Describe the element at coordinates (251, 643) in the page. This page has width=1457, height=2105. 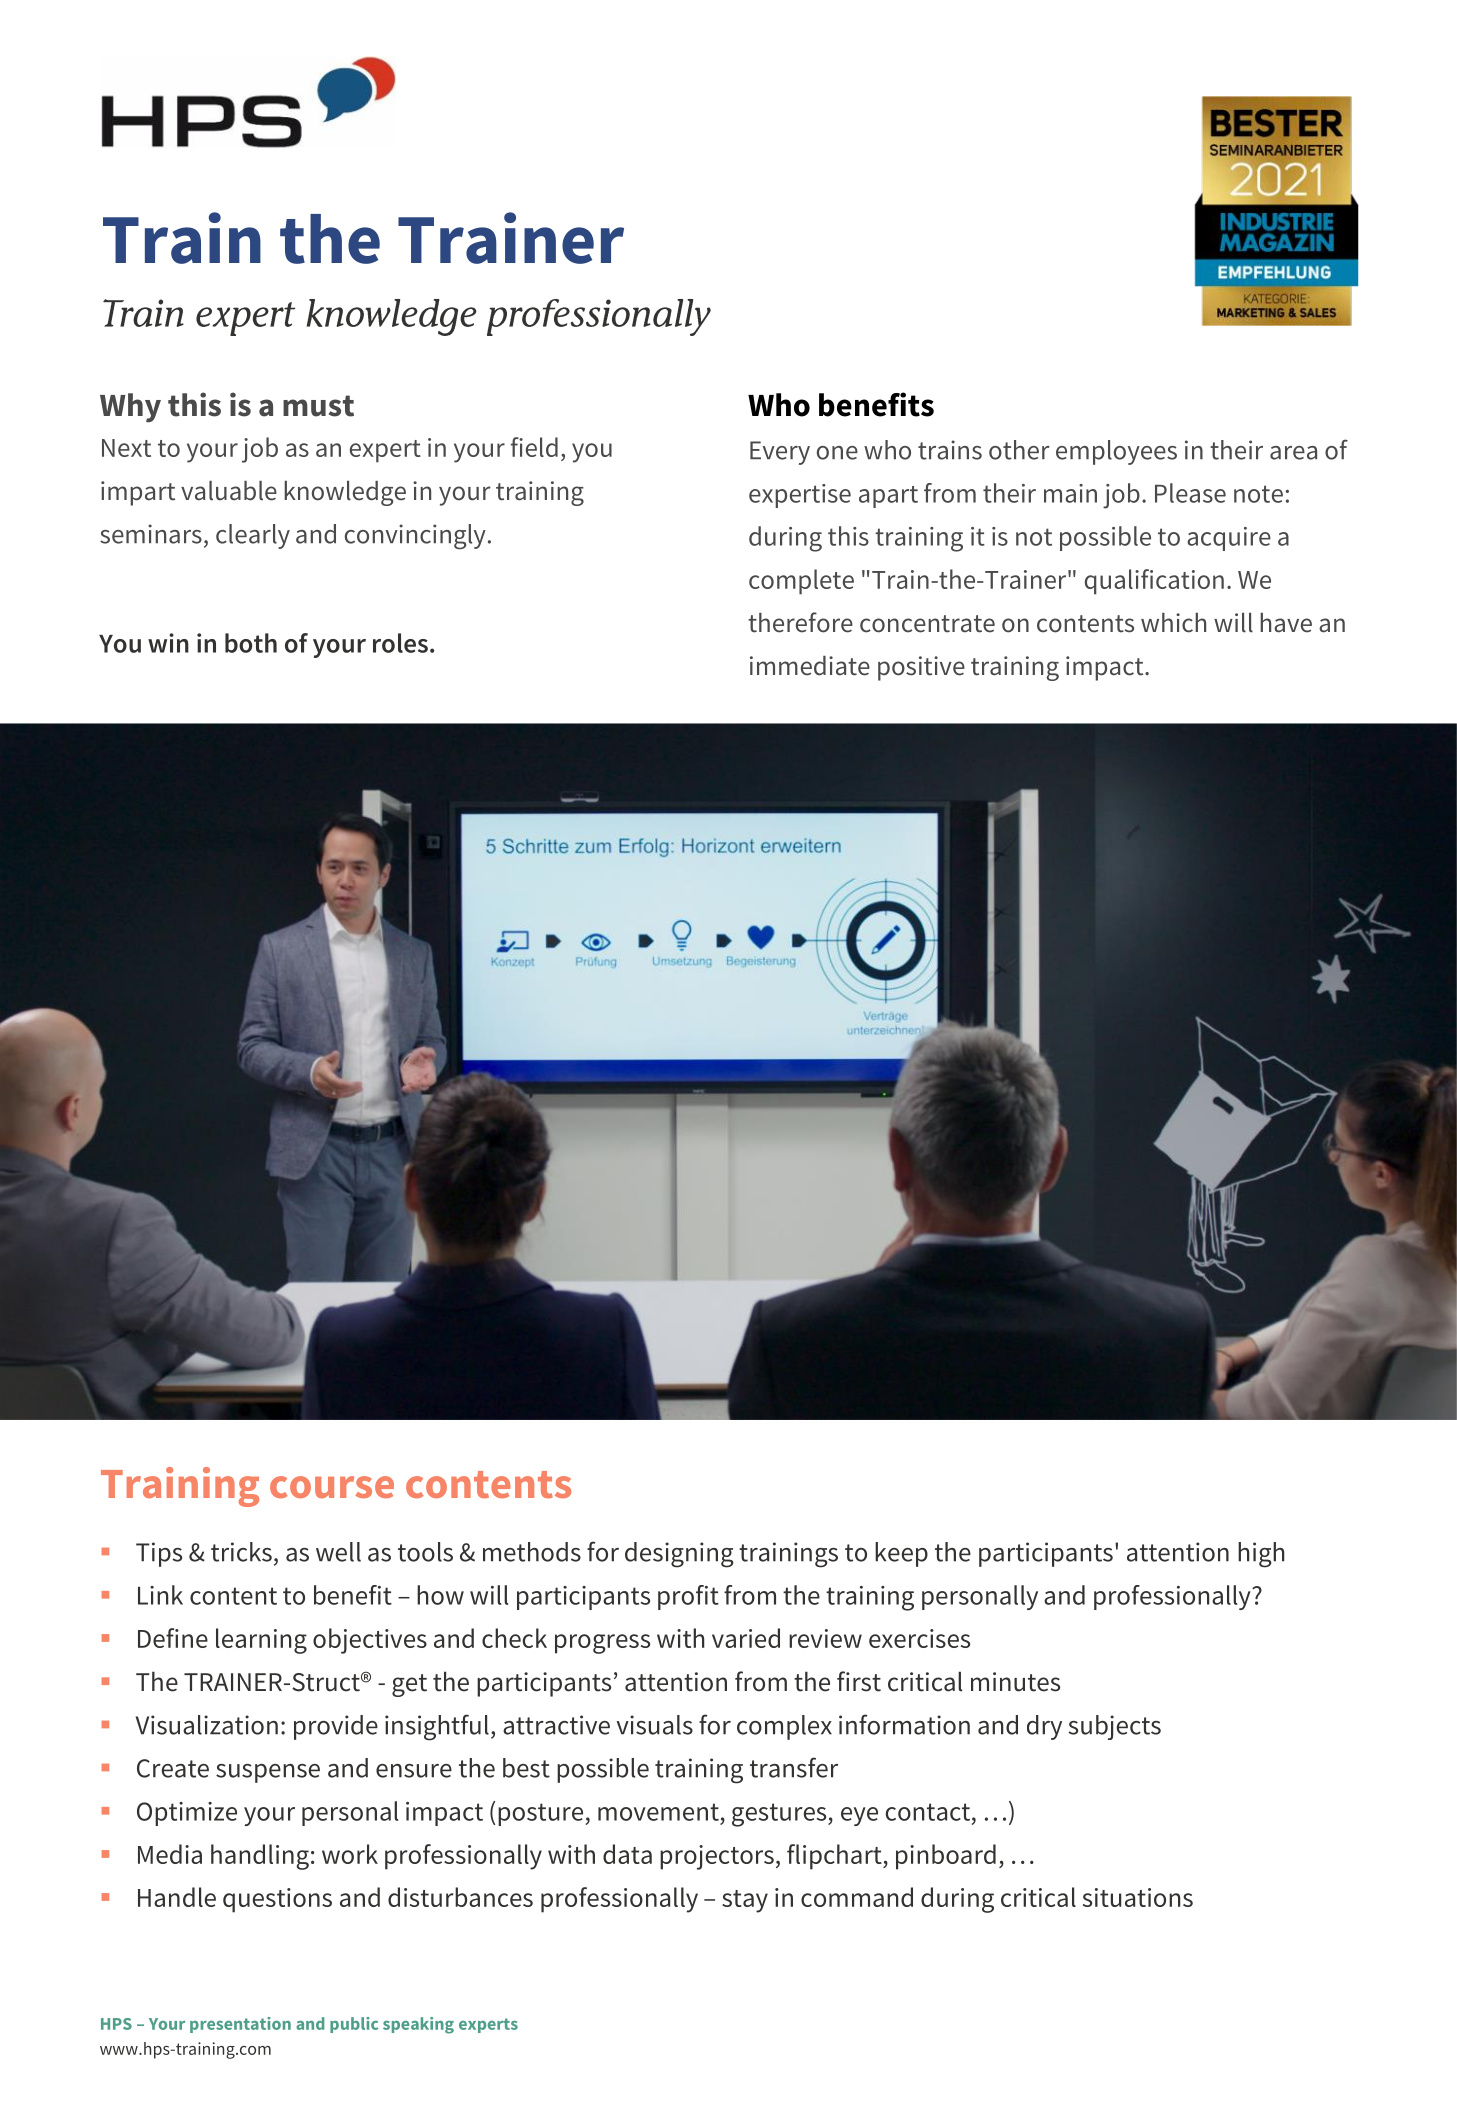
I see `both` at that location.
